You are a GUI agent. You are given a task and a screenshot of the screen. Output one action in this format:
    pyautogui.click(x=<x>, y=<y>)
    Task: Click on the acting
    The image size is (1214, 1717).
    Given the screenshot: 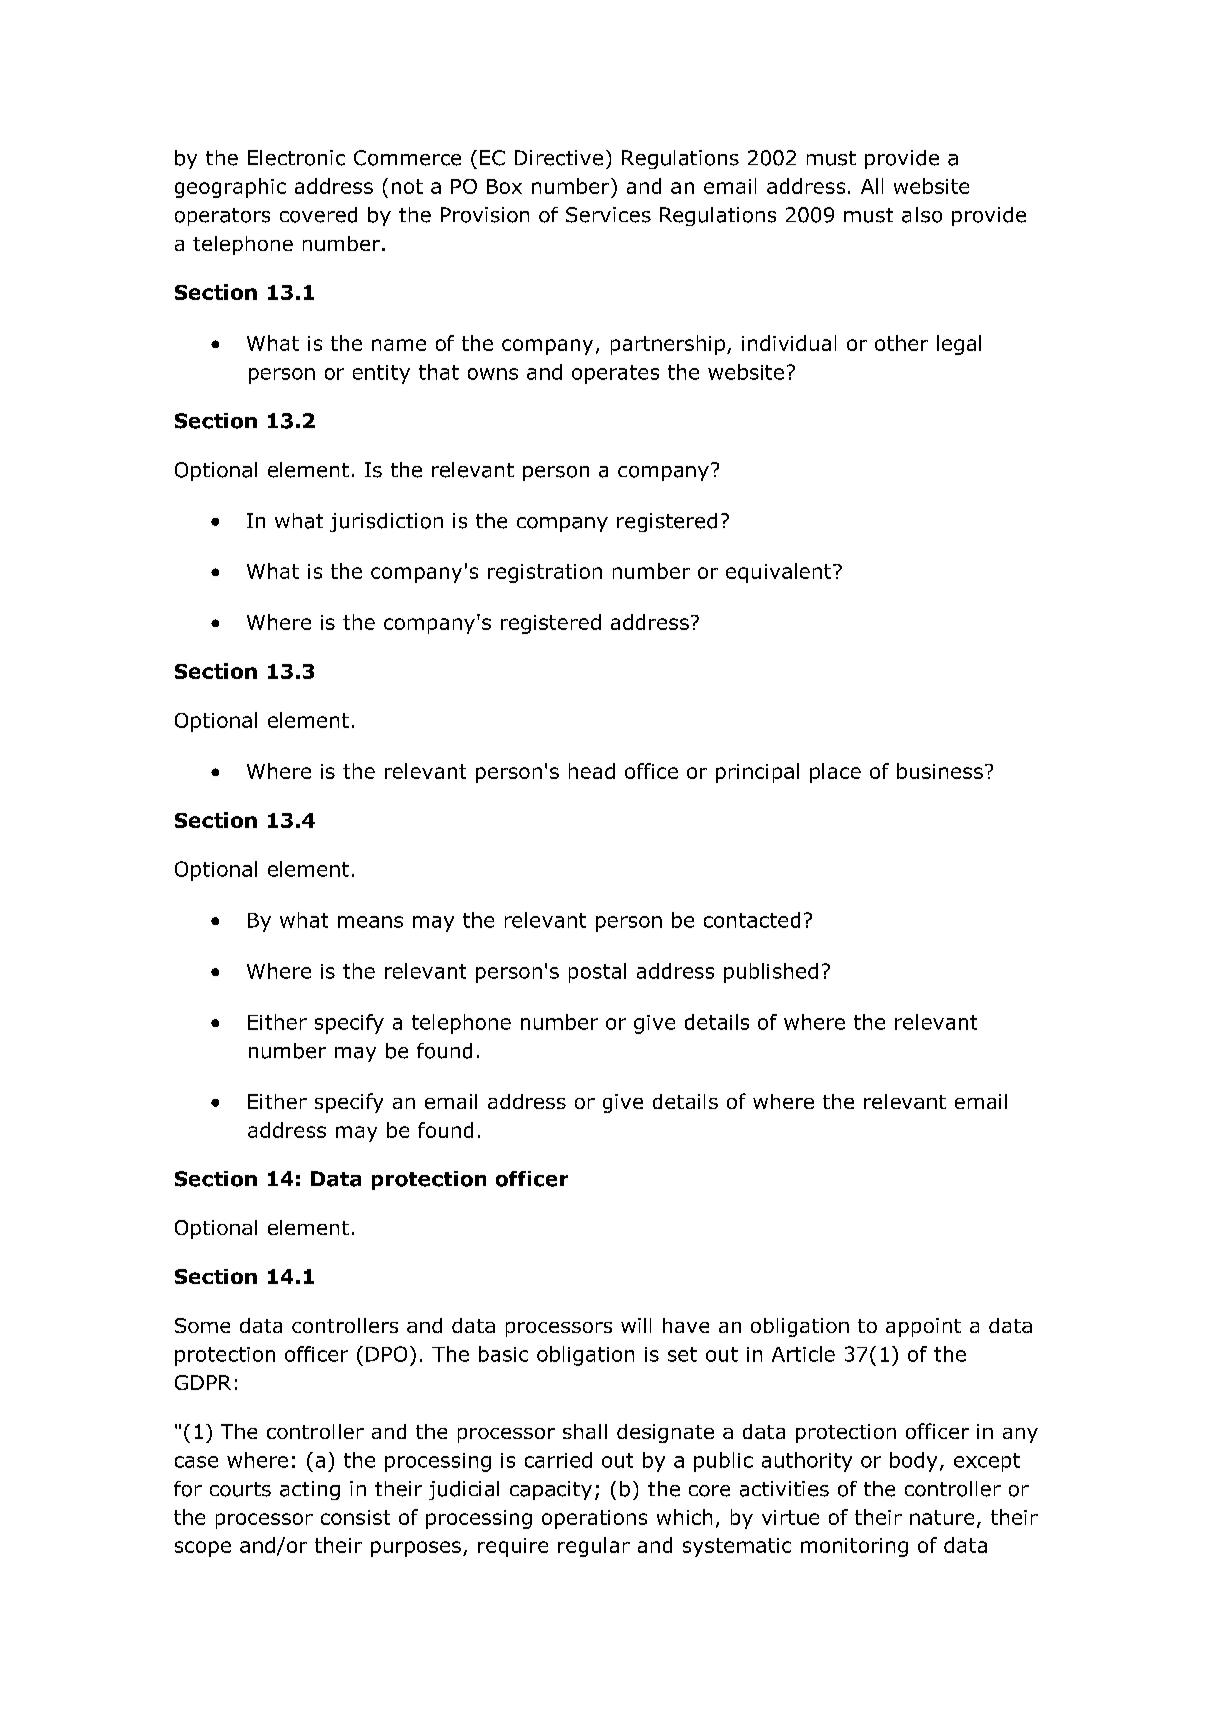 What is the action you would take?
    pyautogui.click(x=310, y=1490)
